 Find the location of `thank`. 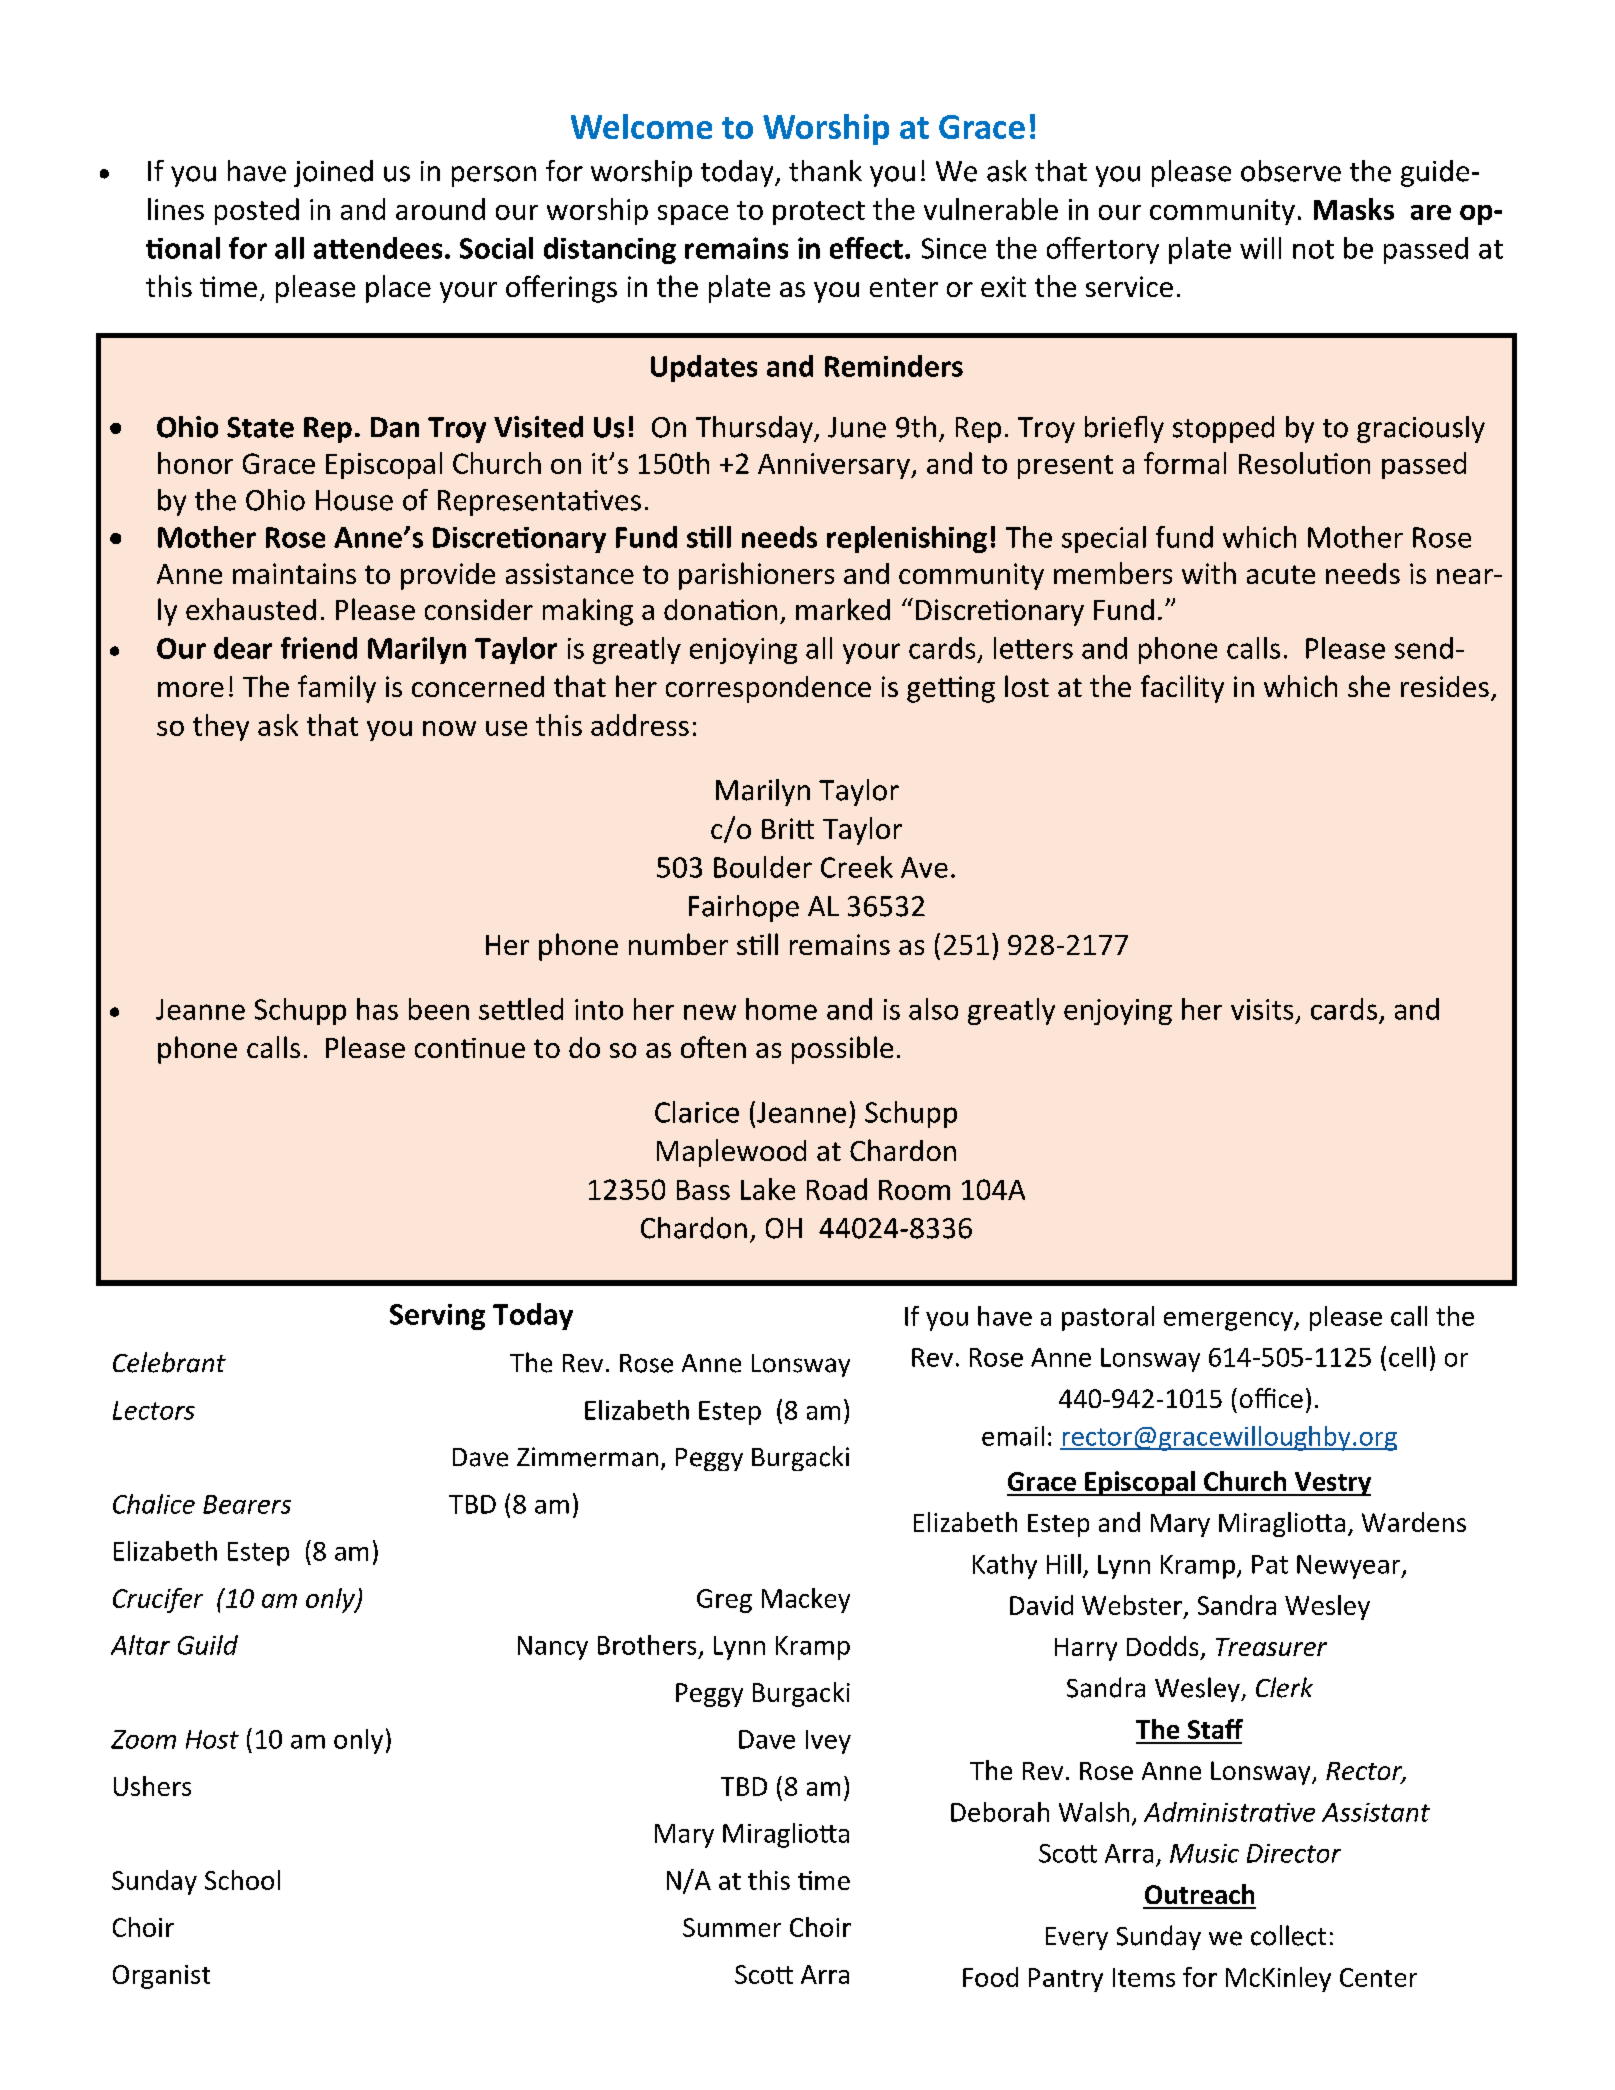

thank is located at coordinates (825, 171).
